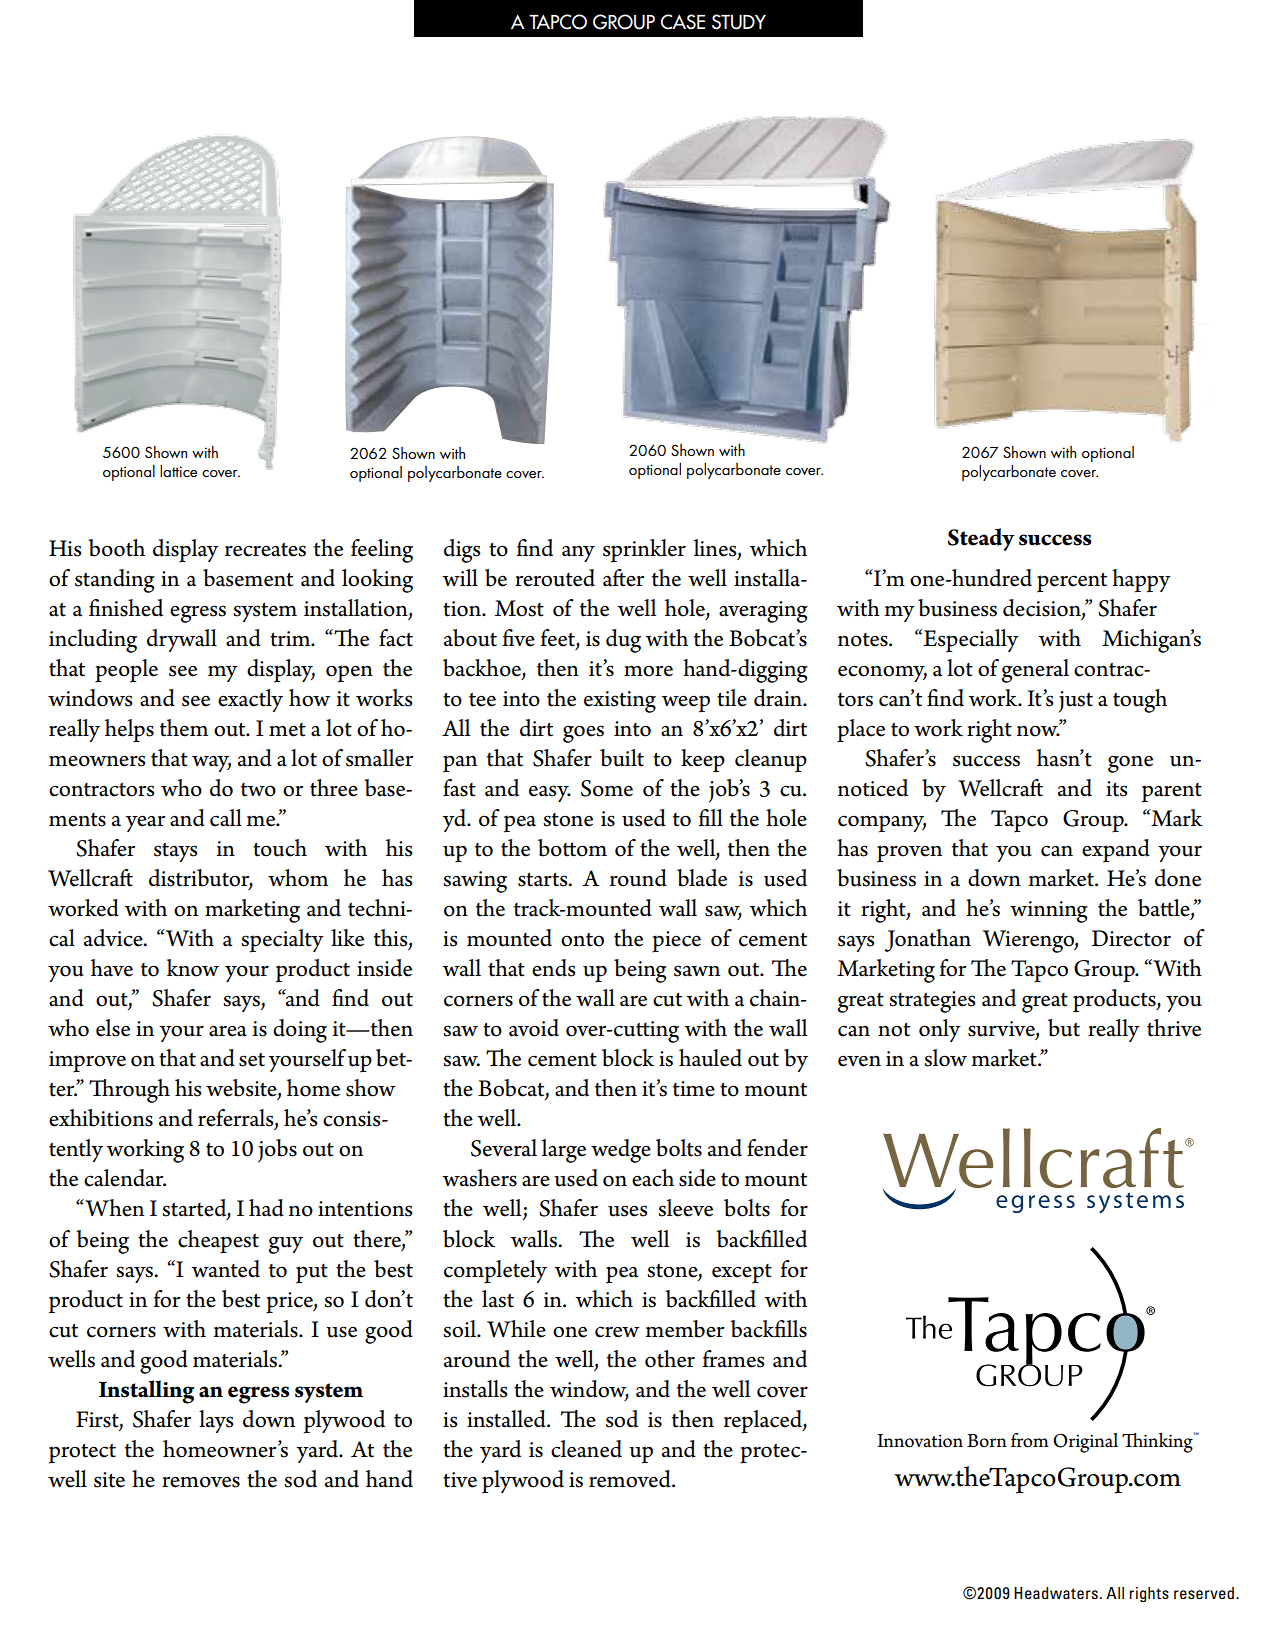 The height and width of the screenshot is (1652, 1277). What do you see at coordinates (201, 1482) in the screenshot?
I see `removes` at bounding box center [201, 1482].
